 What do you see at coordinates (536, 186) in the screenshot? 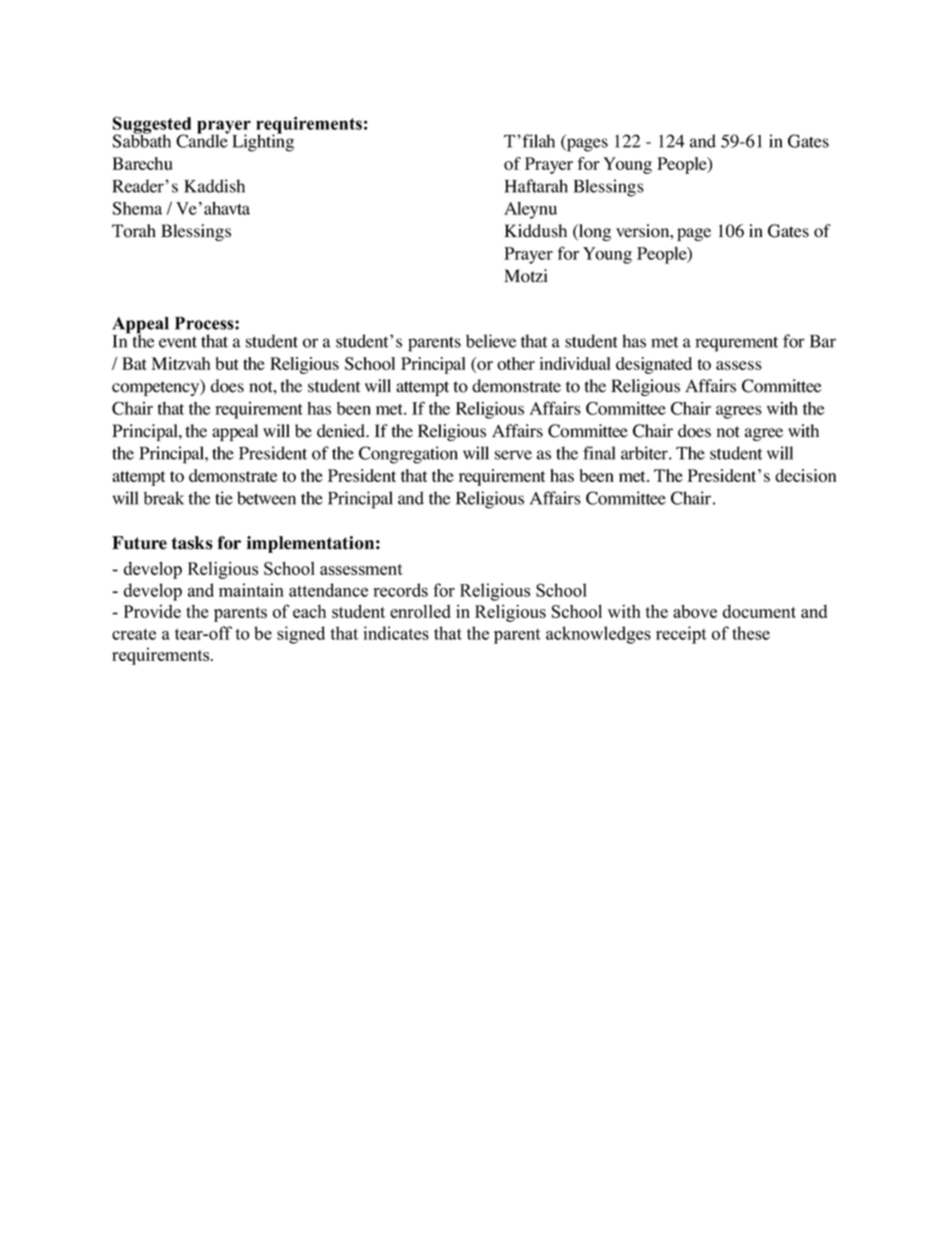
I see `Haftarah` at bounding box center [536, 186].
